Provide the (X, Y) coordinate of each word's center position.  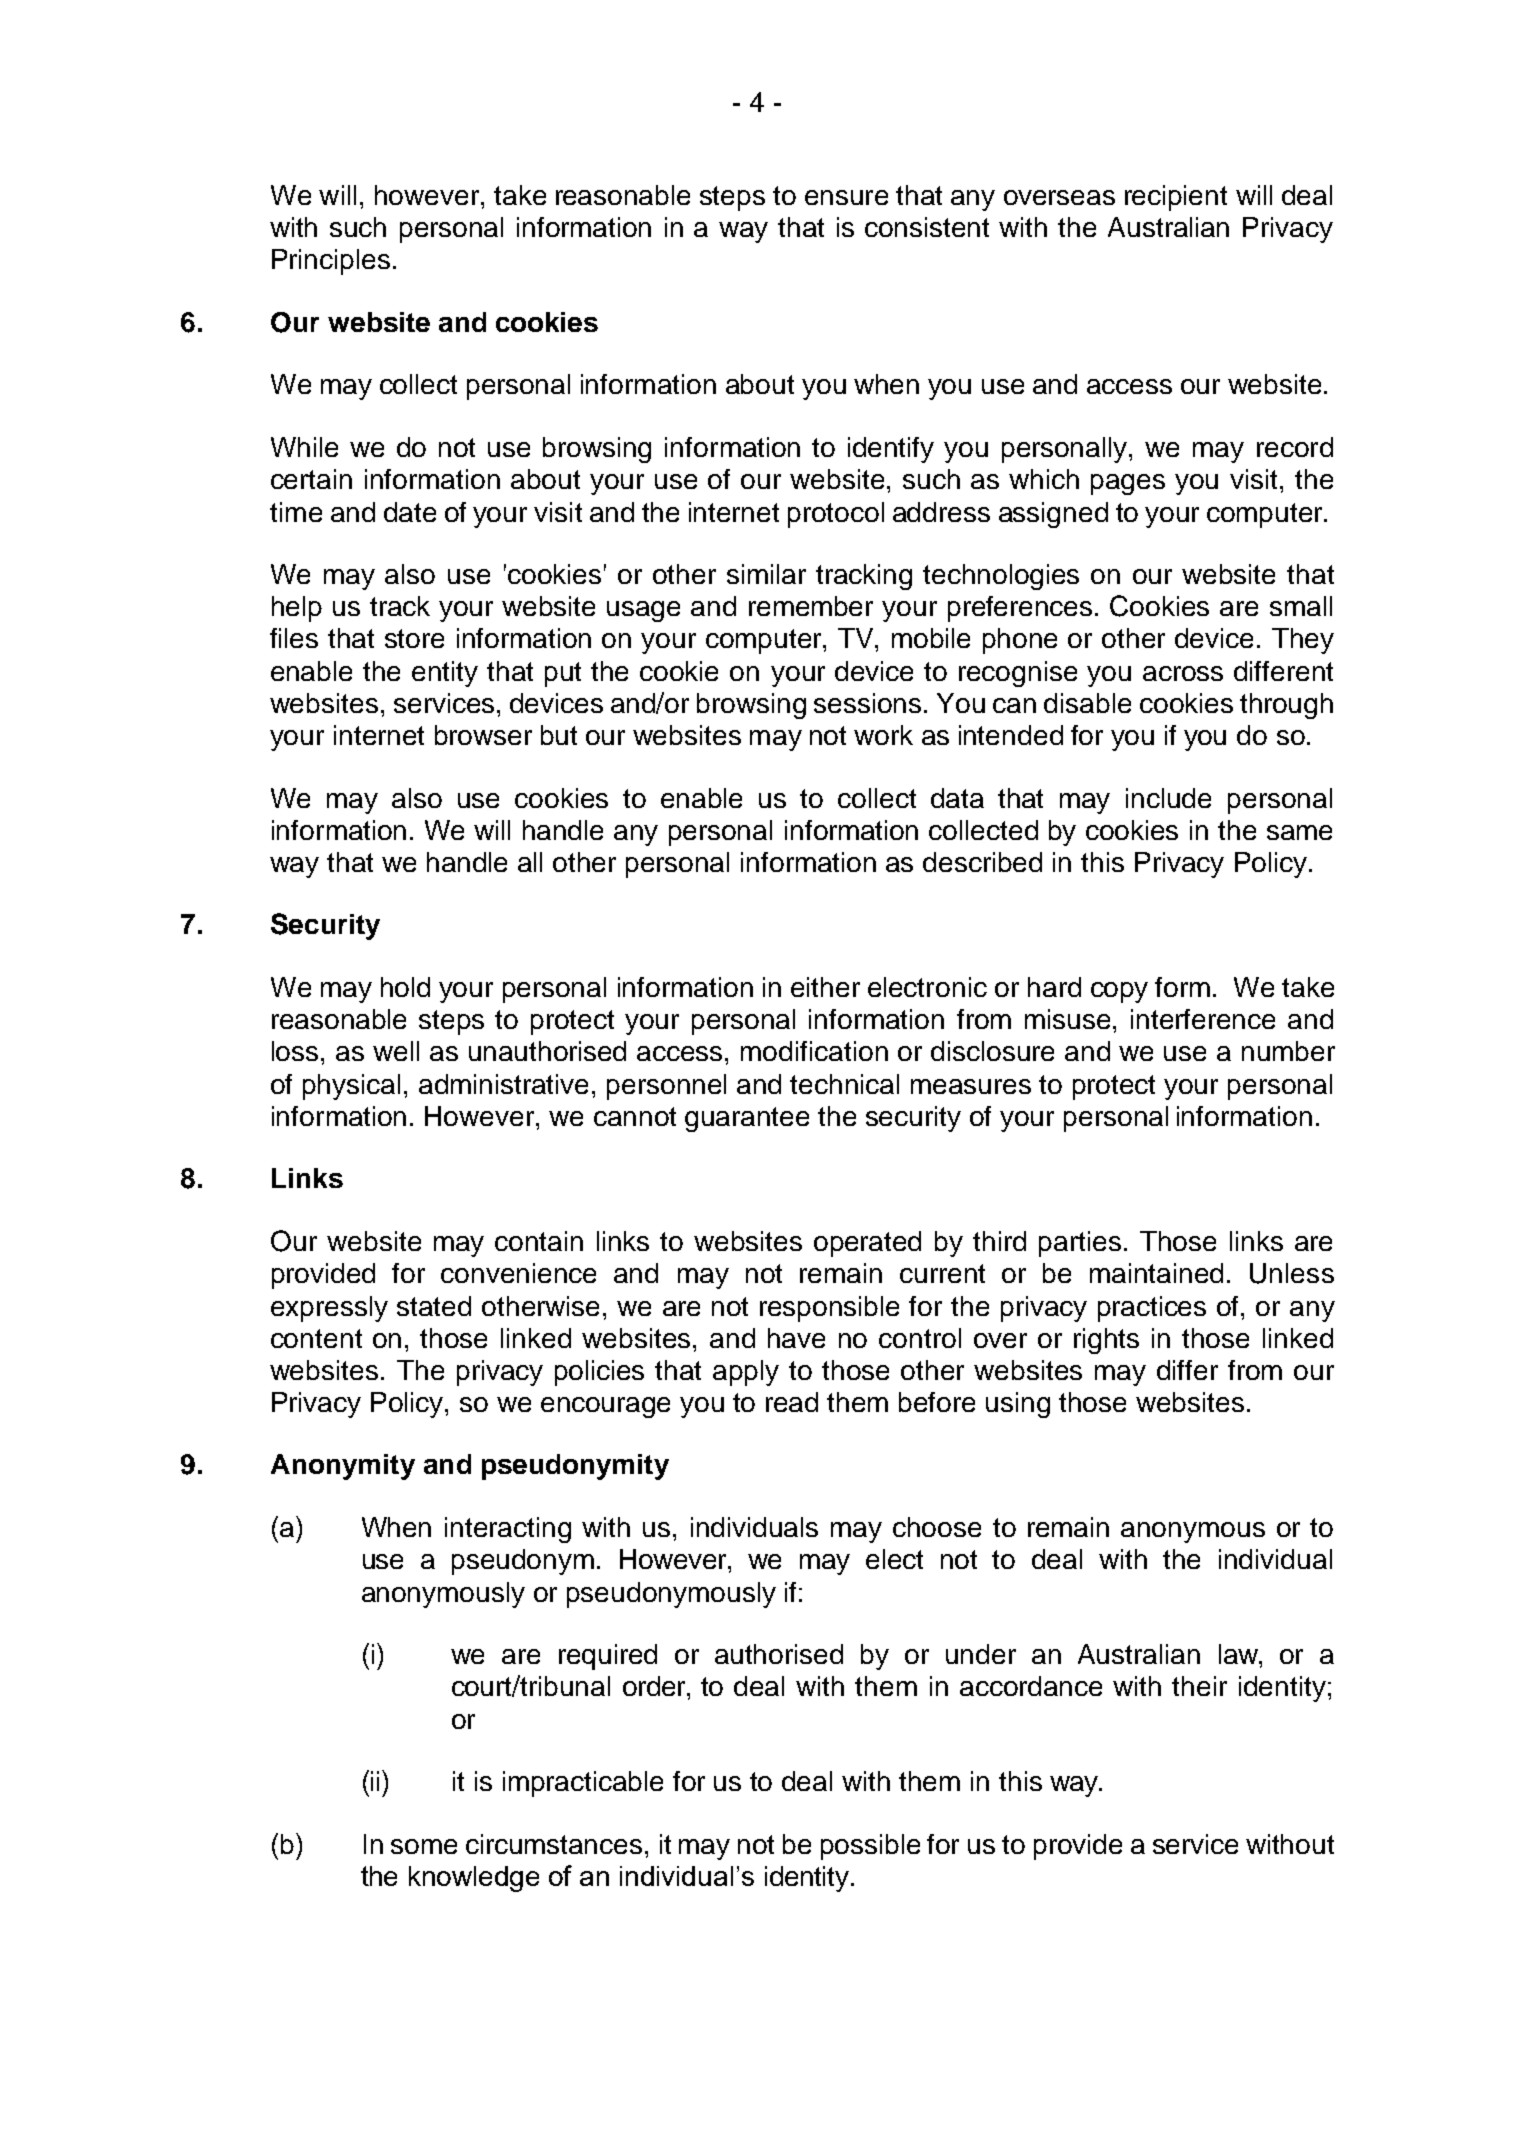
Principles (331, 262)
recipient (1176, 198)
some (424, 1846)
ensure (846, 197)
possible (870, 1847)
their (1199, 1686)
